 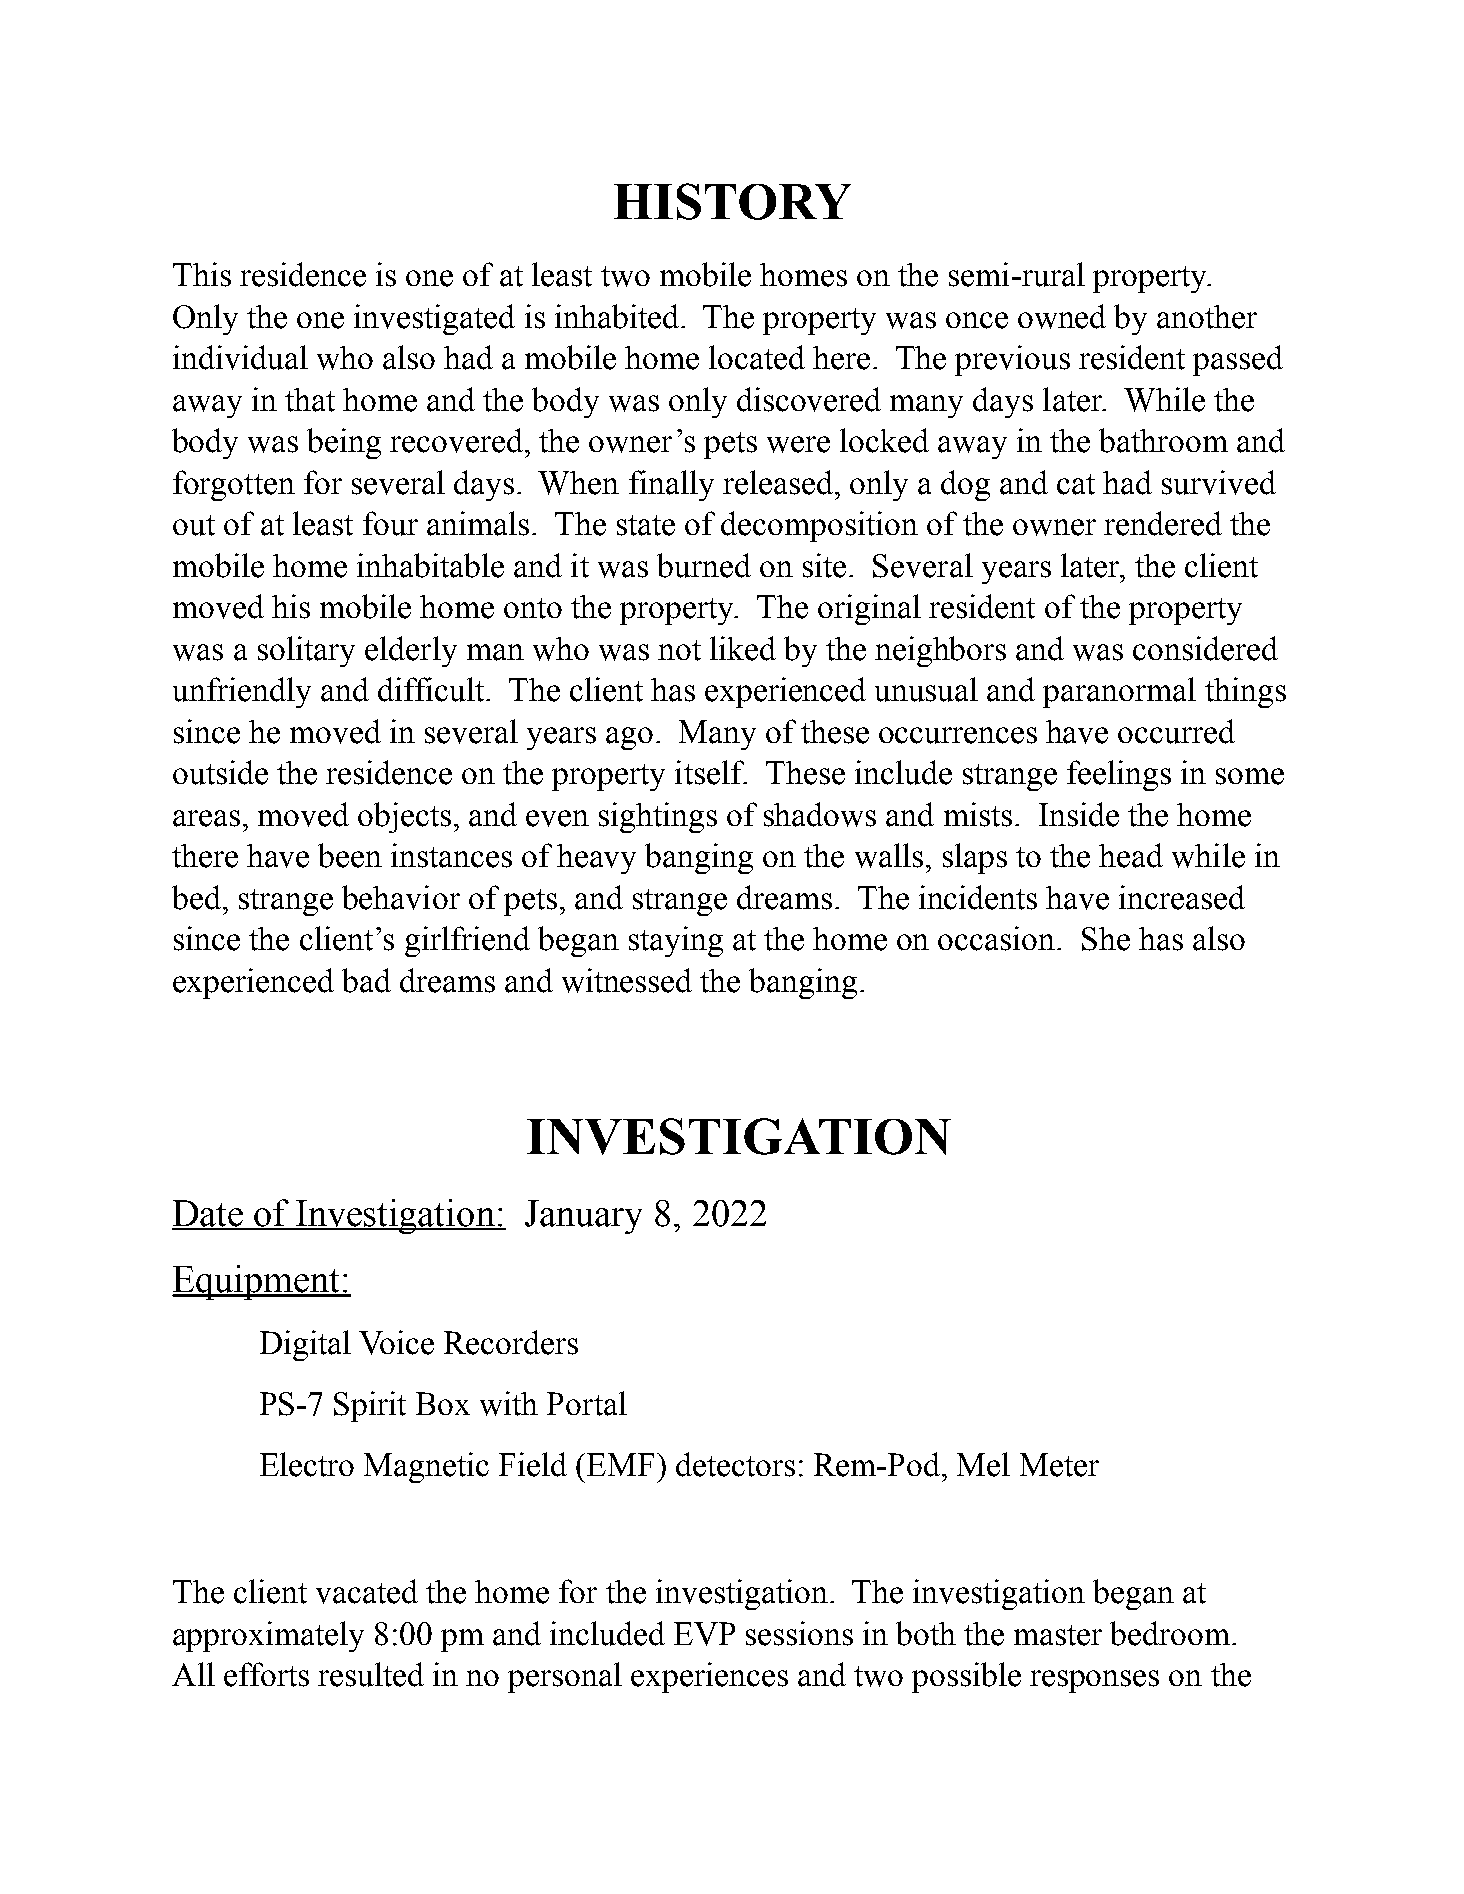 I want to click on bedroom, so click(x=1170, y=1633).
